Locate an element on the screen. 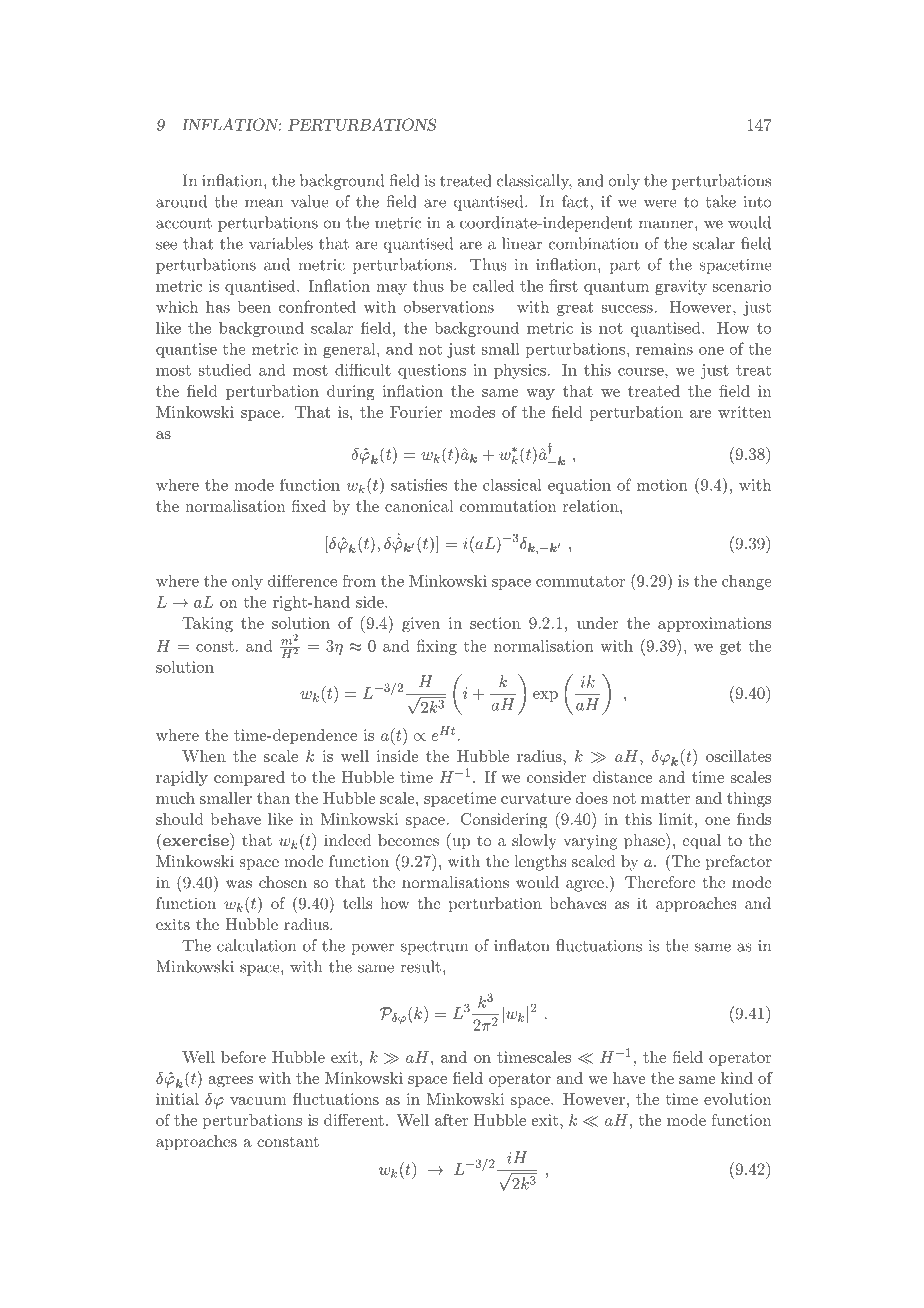  canonical is located at coordinates (419, 506).
